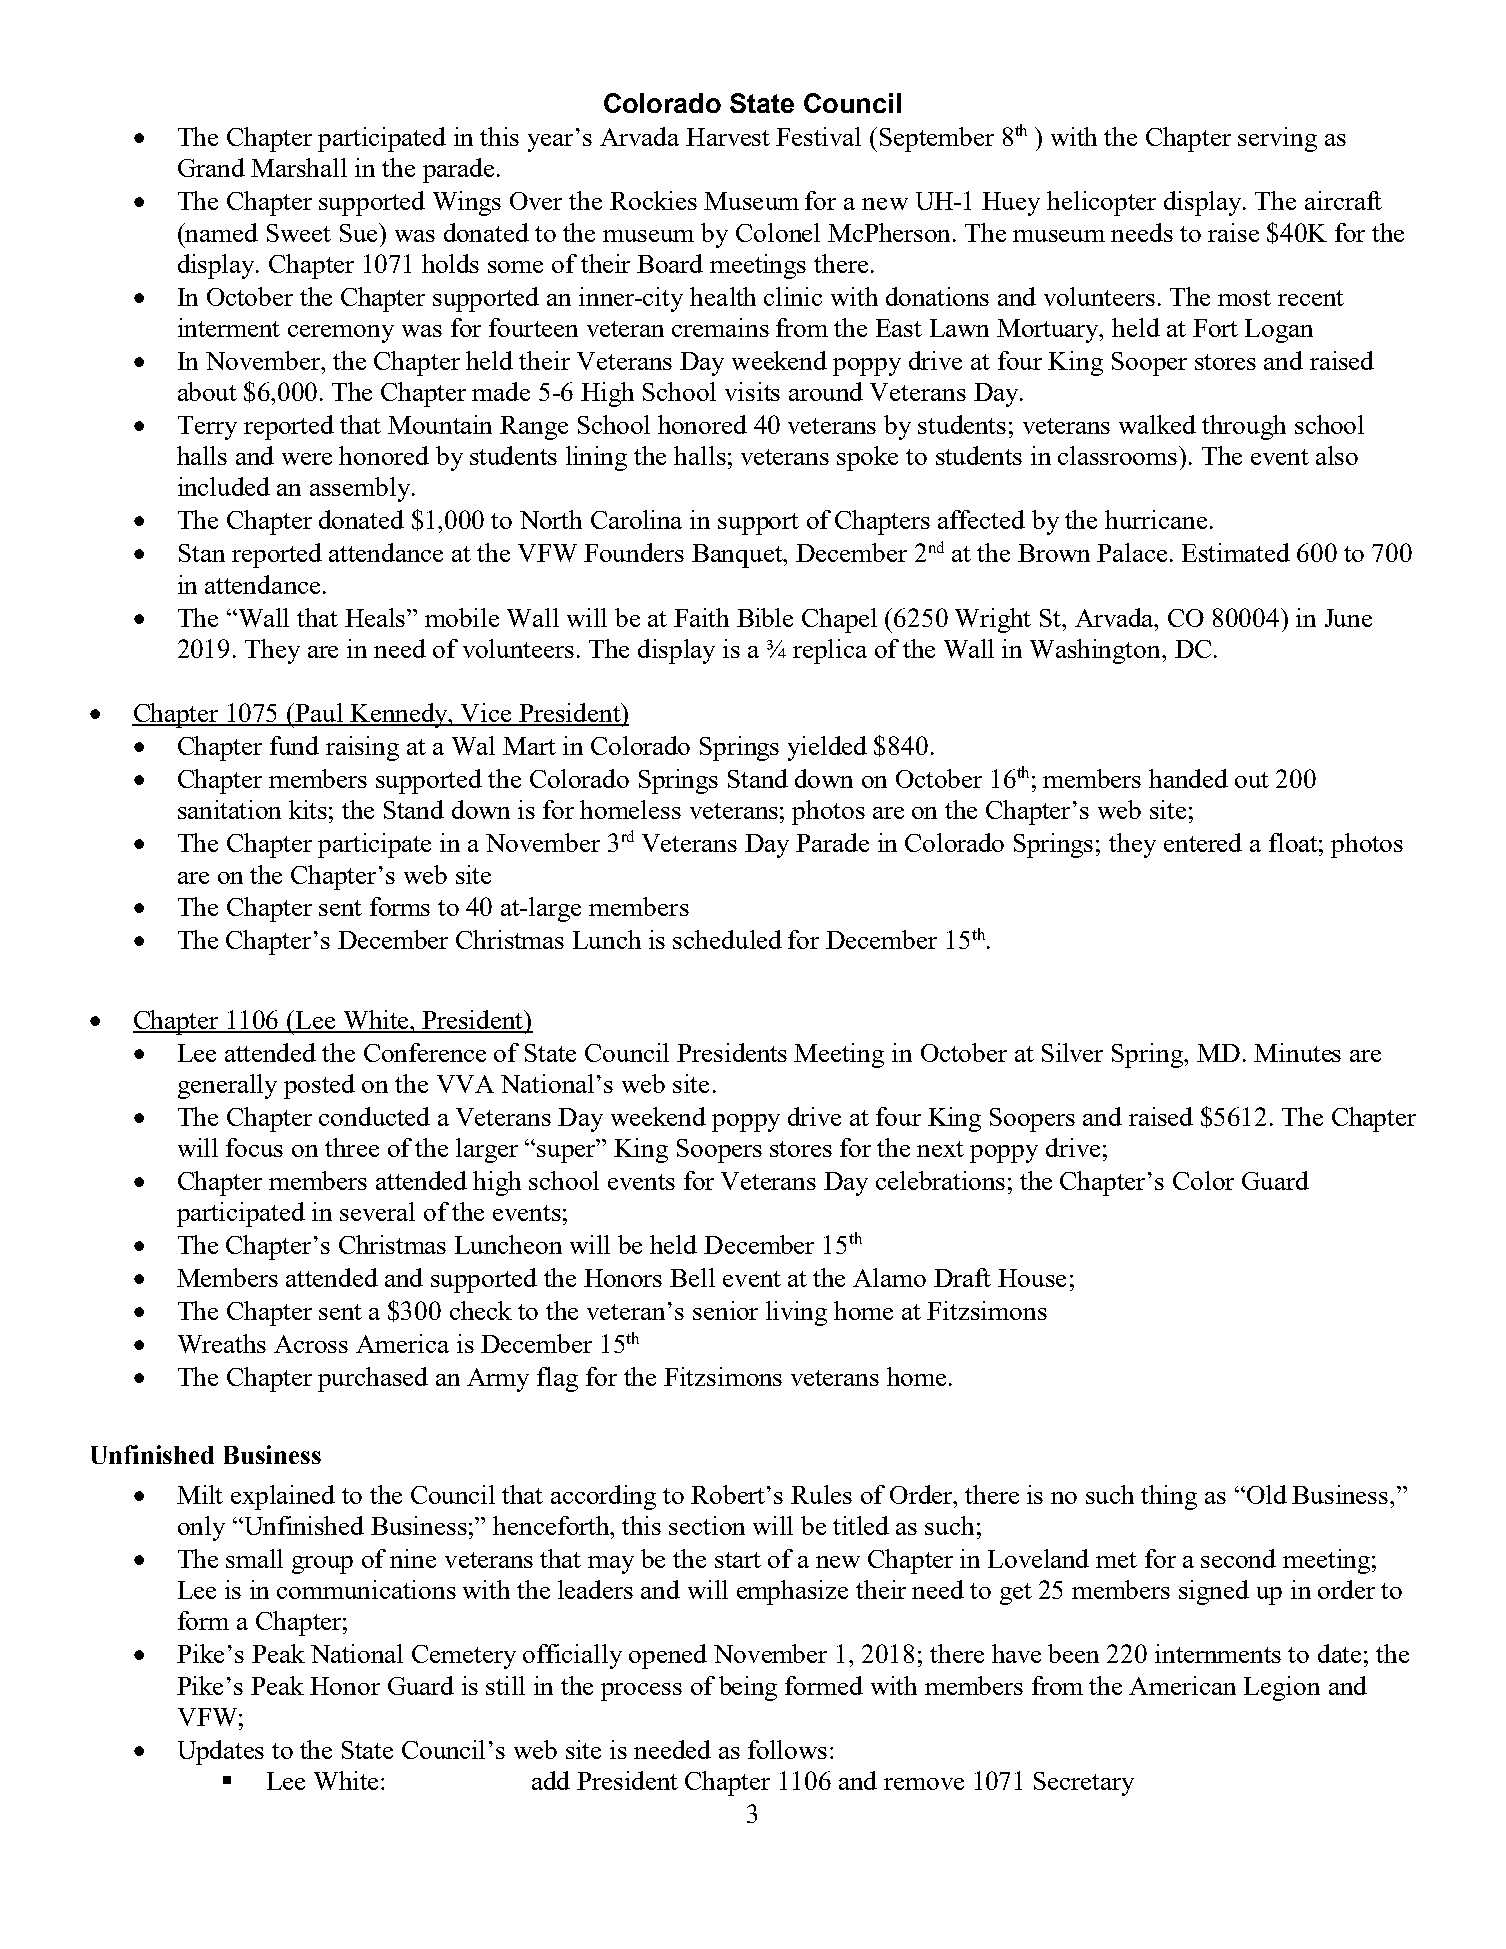 The image size is (1506, 1949). Describe the element at coordinates (376, 617) in the screenshot. I see `Heals` at that location.
